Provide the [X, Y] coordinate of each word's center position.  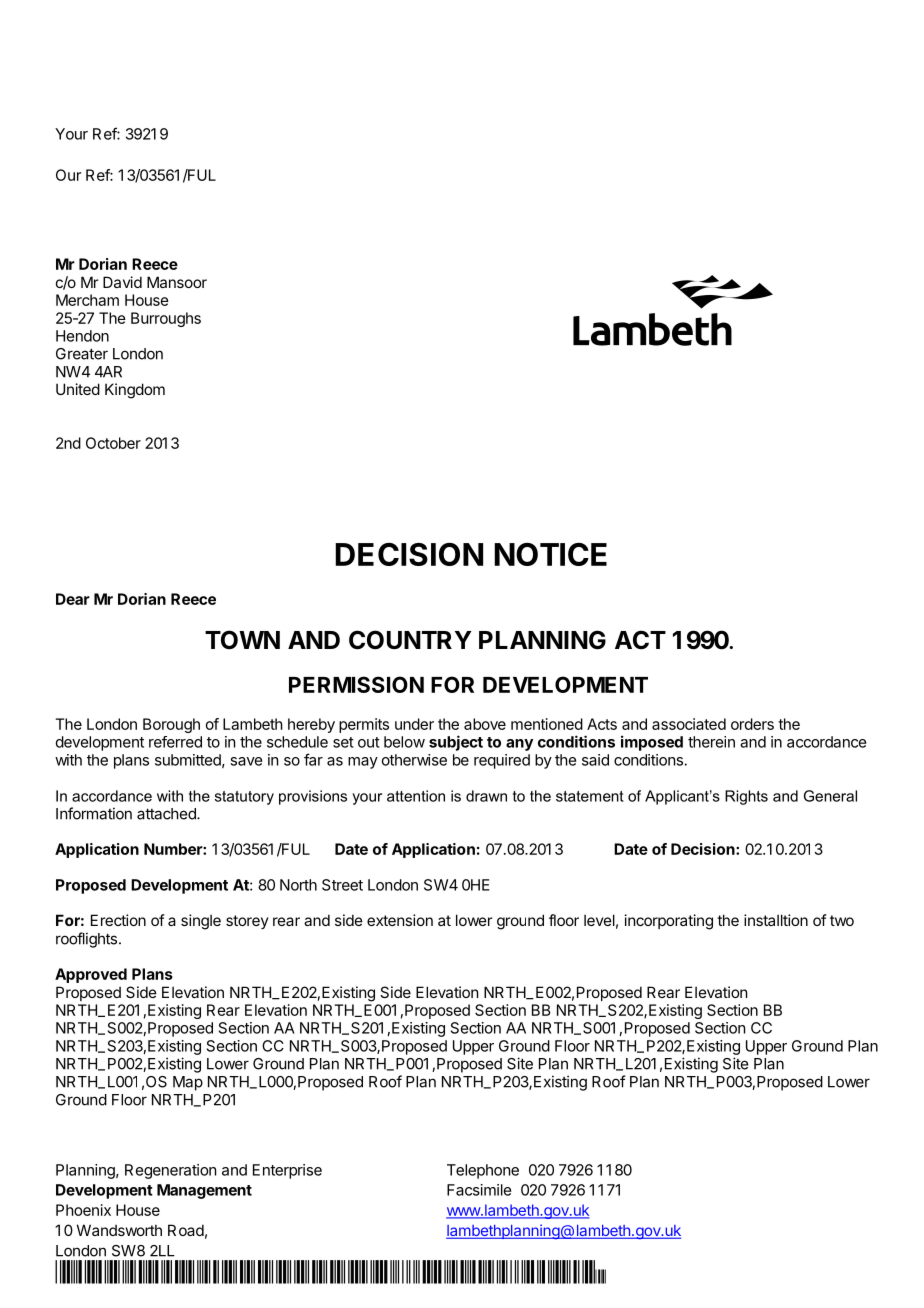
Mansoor [177, 282]
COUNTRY [410, 640]
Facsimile [479, 1190]
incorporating [669, 922]
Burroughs [166, 319]
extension [400, 920]
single [201, 922]
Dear [73, 599]
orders [752, 724]
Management [204, 1191]
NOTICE [550, 554]
